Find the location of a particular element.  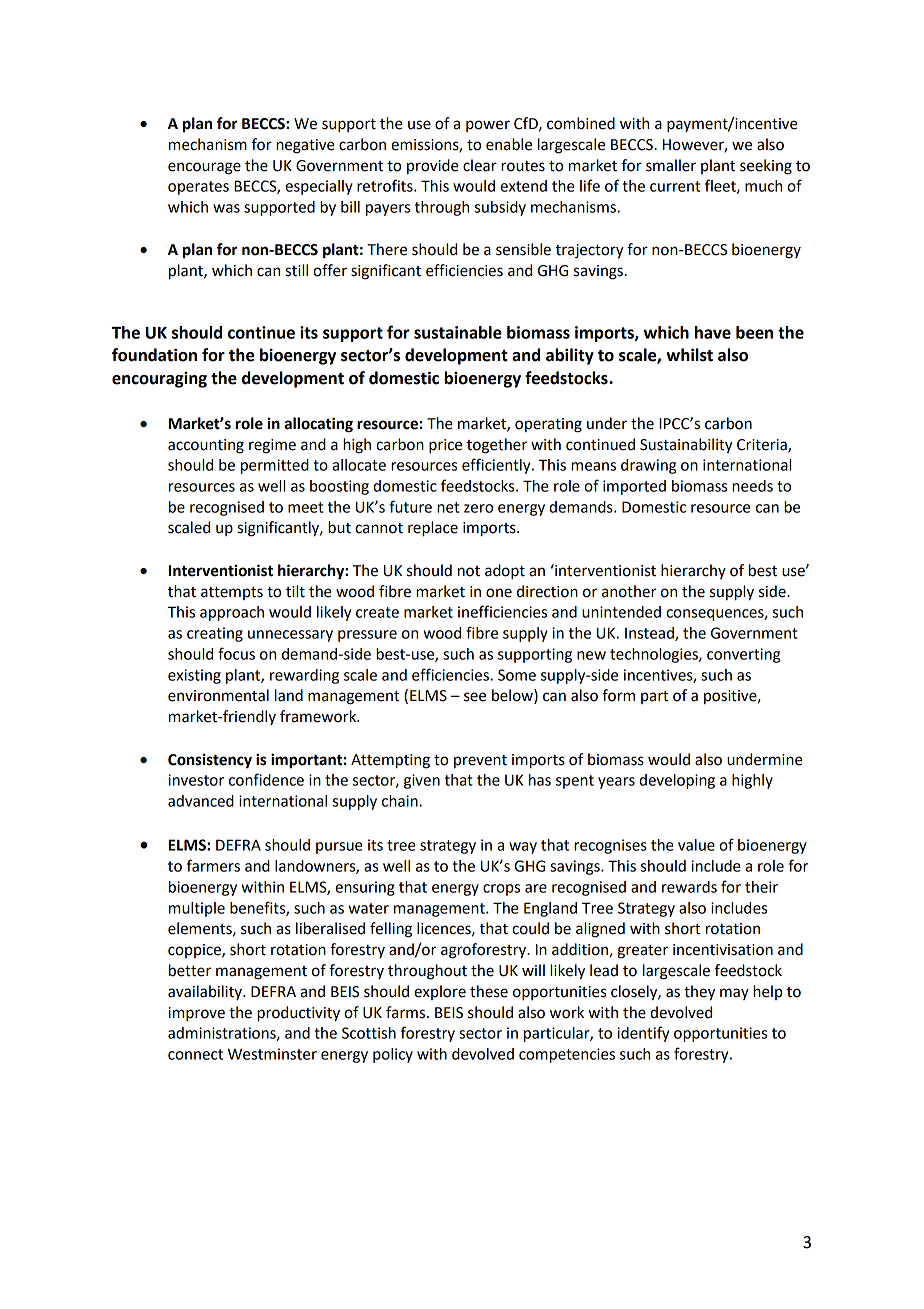

developing is located at coordinates (677, 781).
